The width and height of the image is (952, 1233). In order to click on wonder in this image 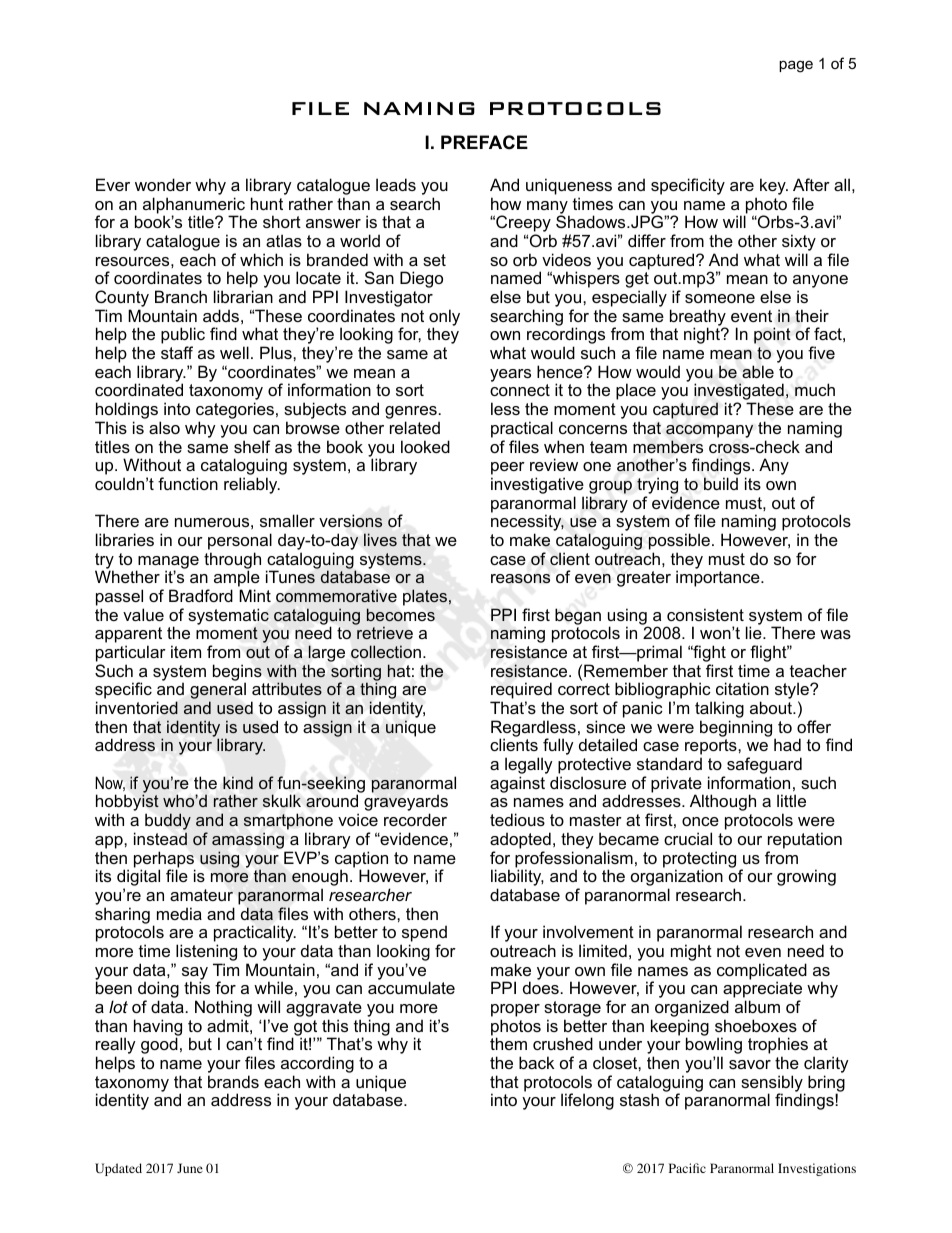, I will do `click(163, 184)`.
